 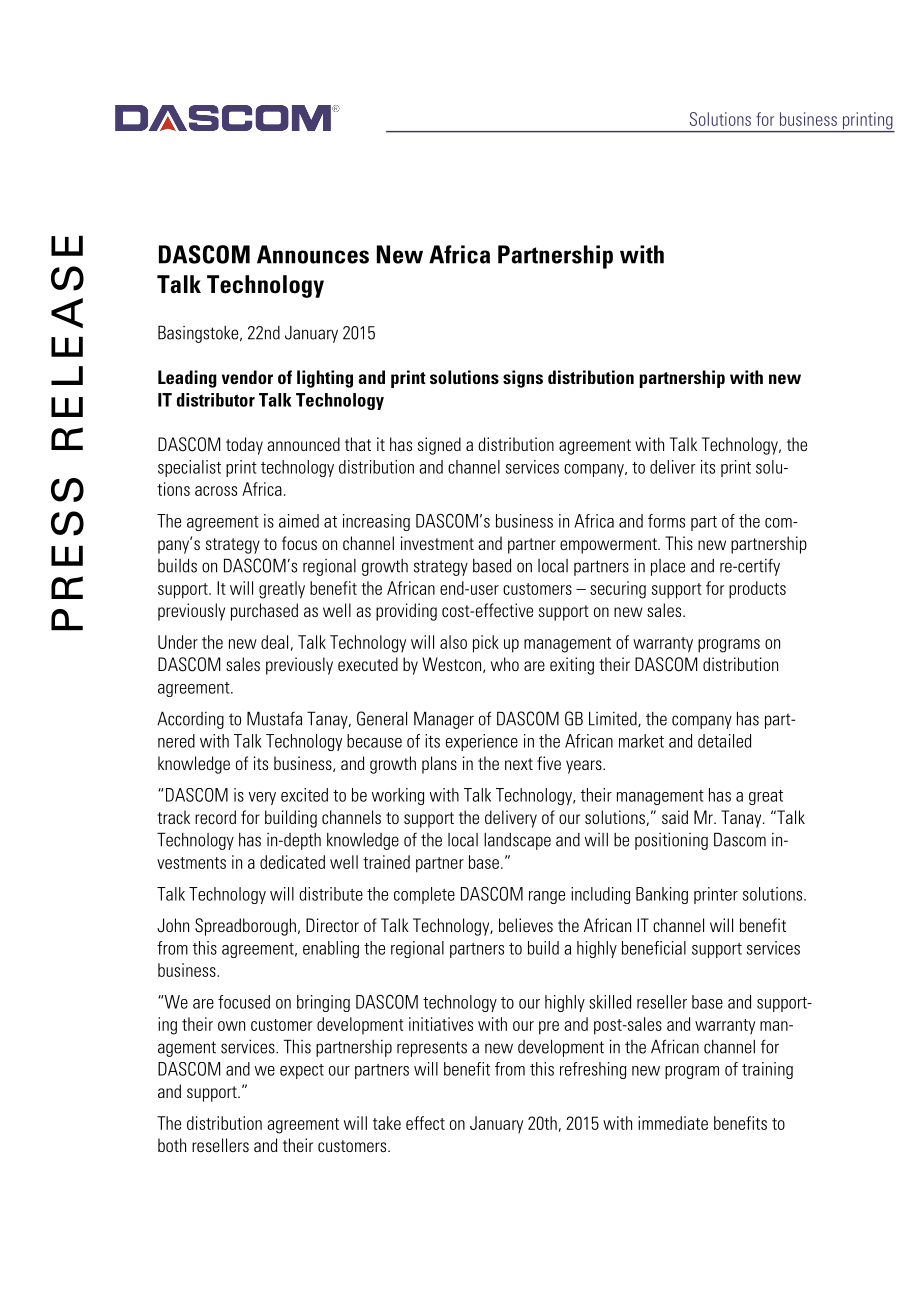 What do you see at coordinates (724, 741) in the document?
I see `detailed` at bounding box center [724, 741].
